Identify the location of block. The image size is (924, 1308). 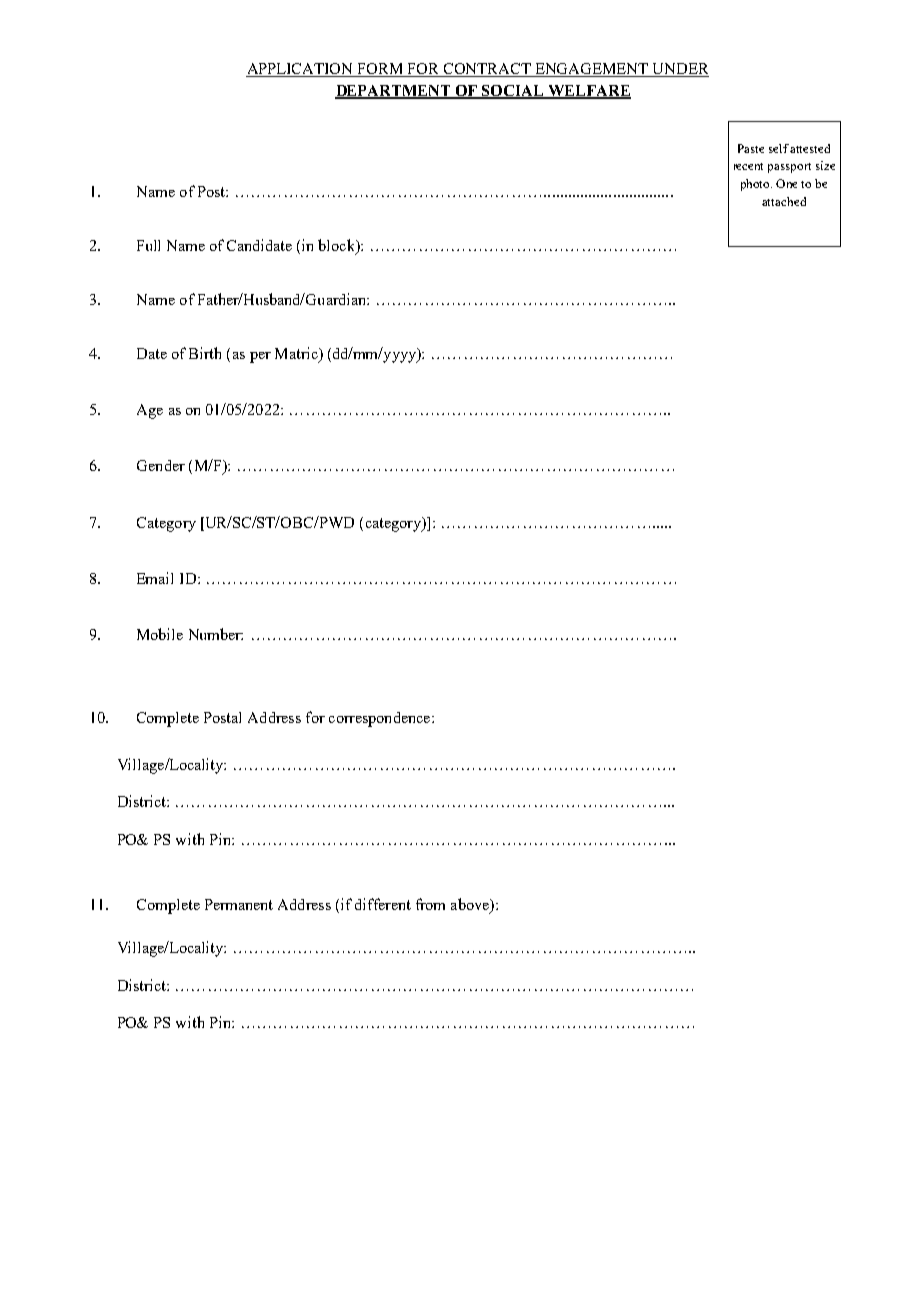
(337, 246).
